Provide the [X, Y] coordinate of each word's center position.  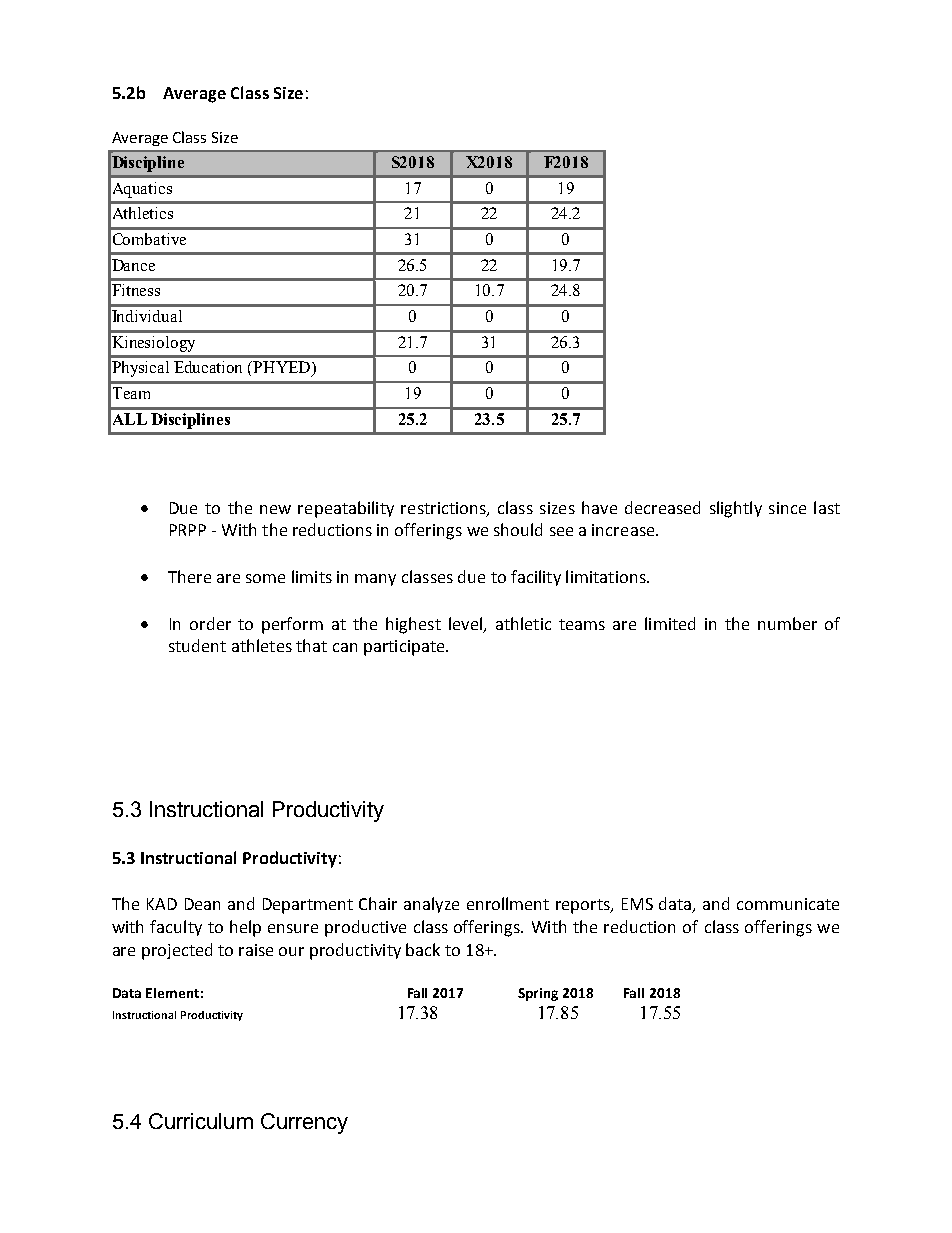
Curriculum [201, 1121]
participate [405, 648]
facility [536, 578]
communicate [788, 904]
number [787, 623]
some [265, 578]
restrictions [444, 509]
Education [208, 367]
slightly [736, 509]
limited [670, 623]
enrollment [508, 903]
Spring [538, 994]
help [245, 928]
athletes [262, 645]
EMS [637, 904]
